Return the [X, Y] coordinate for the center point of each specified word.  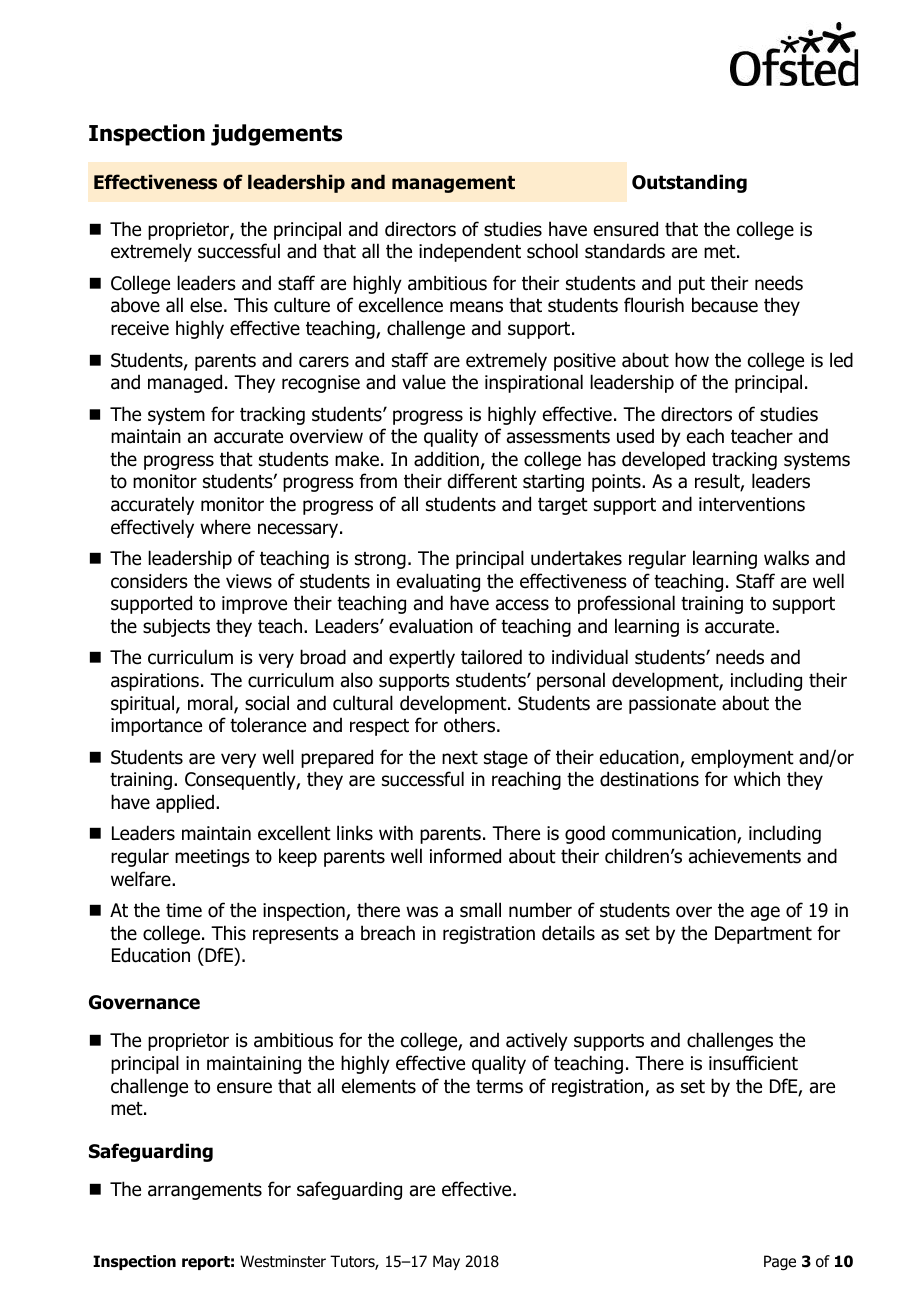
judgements [276, 135]
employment [742, 758]
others [471, 725]
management [453, 184]
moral [211, 704]
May [446, 1262]
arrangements [205, 1191]
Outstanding [689, 183]
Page [780, 1263]
